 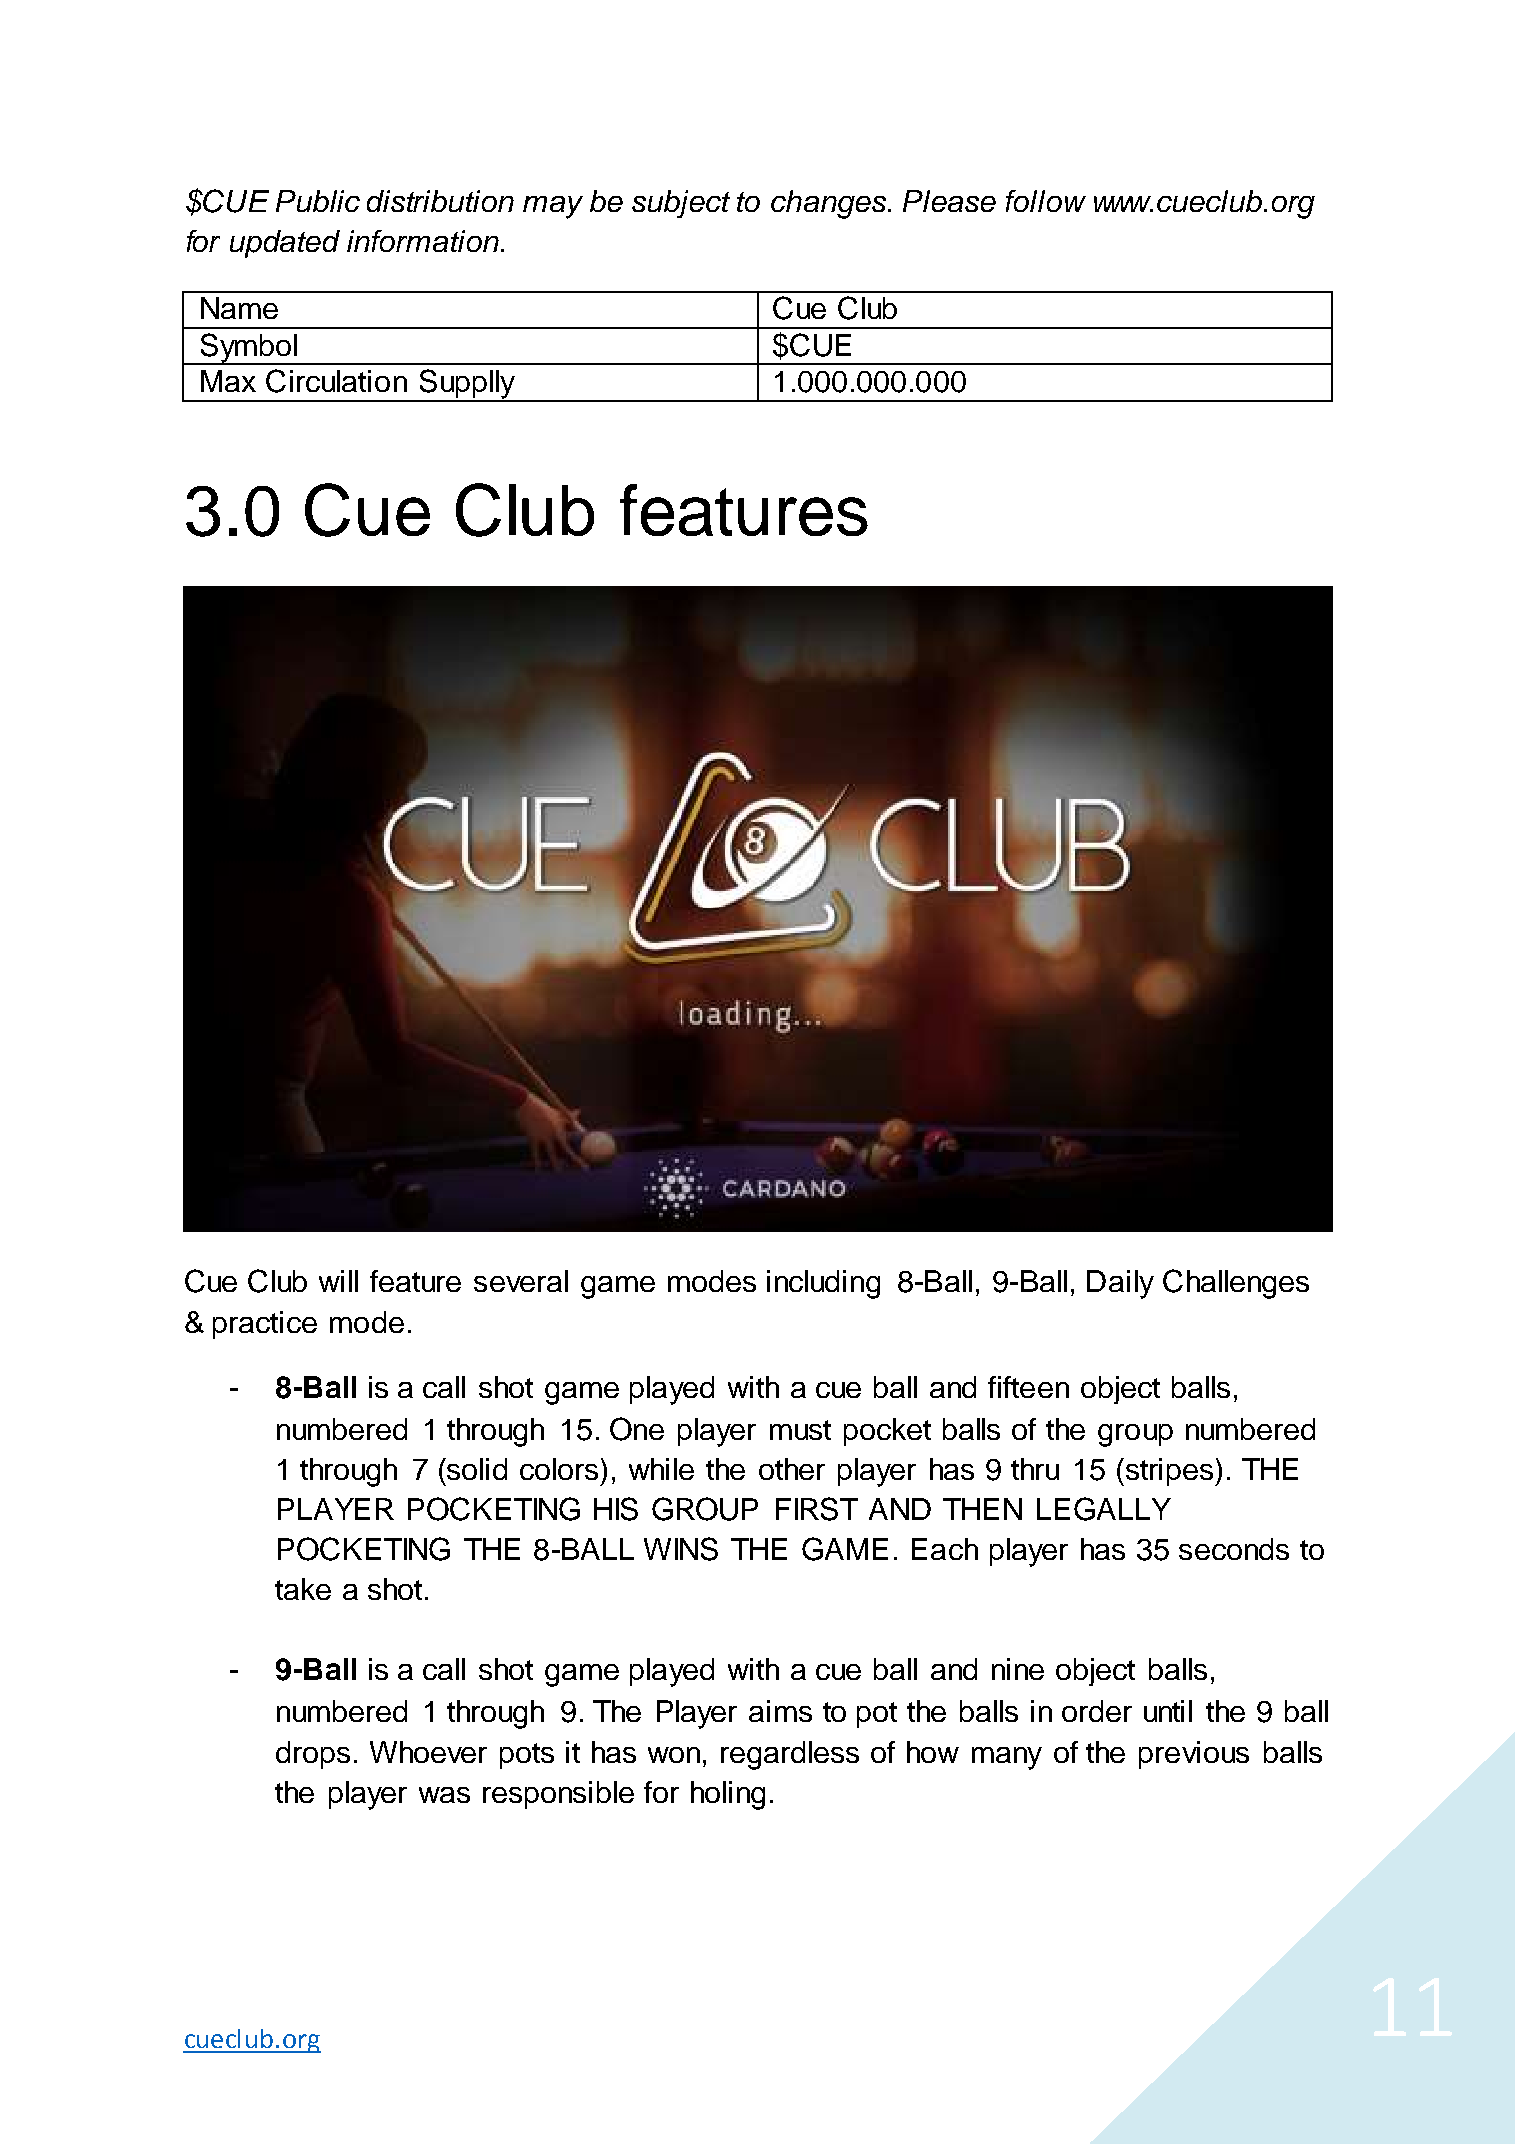 What do you see at coordinates (338, 1281) in the screenshot?
I see `will` at bounding box center [338, 1281].
